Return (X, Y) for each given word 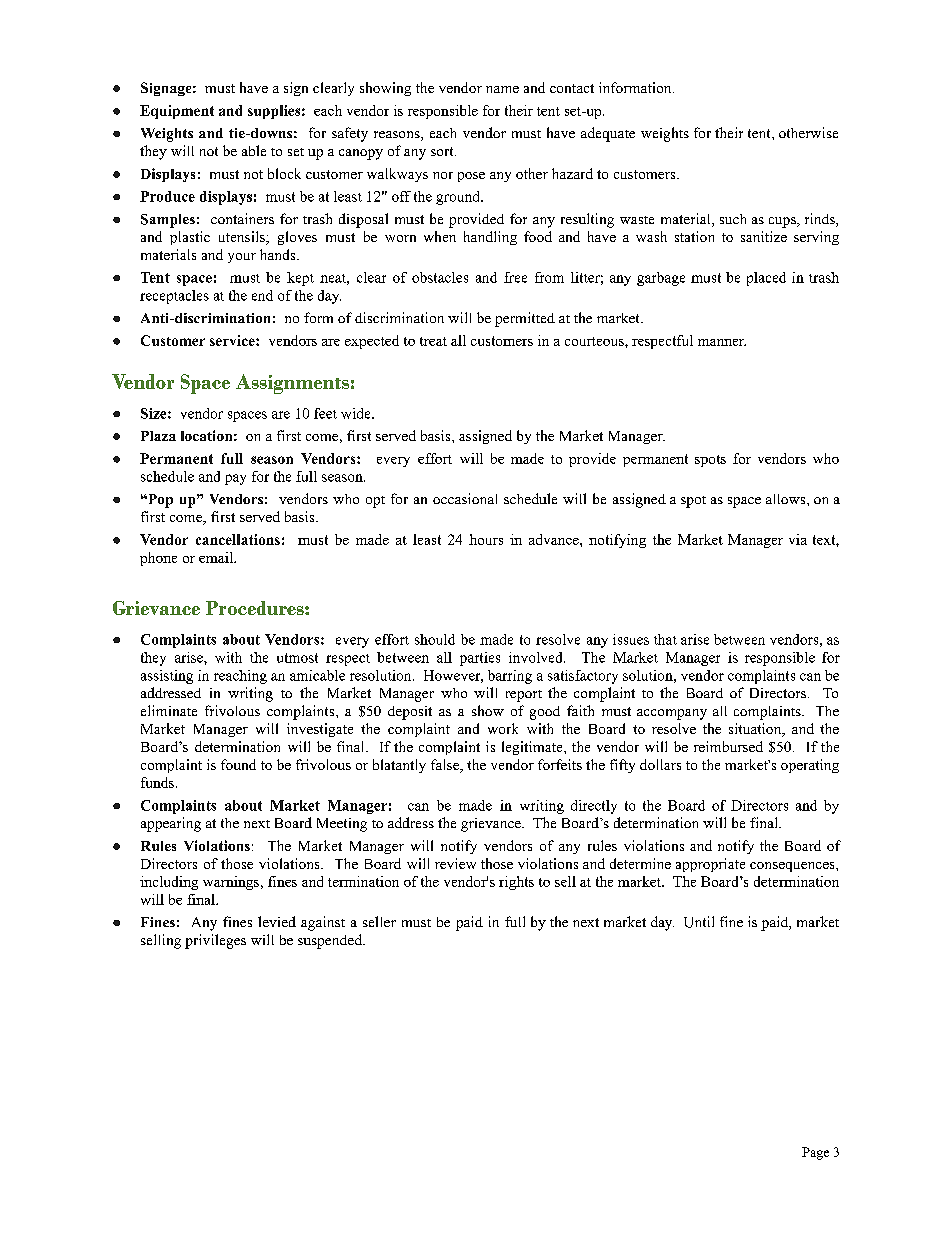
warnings (232, 883)
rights (516, 883)
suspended (331, 941)
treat (433, 341)
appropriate (710, 865)
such (733, 219)
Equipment (177, 112)
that (665, 639)
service (233, 340)
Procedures (256, 608)
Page (815, 1153)
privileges (215, 941)
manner (722, 342)
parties (480, 659)
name (502, 89)
